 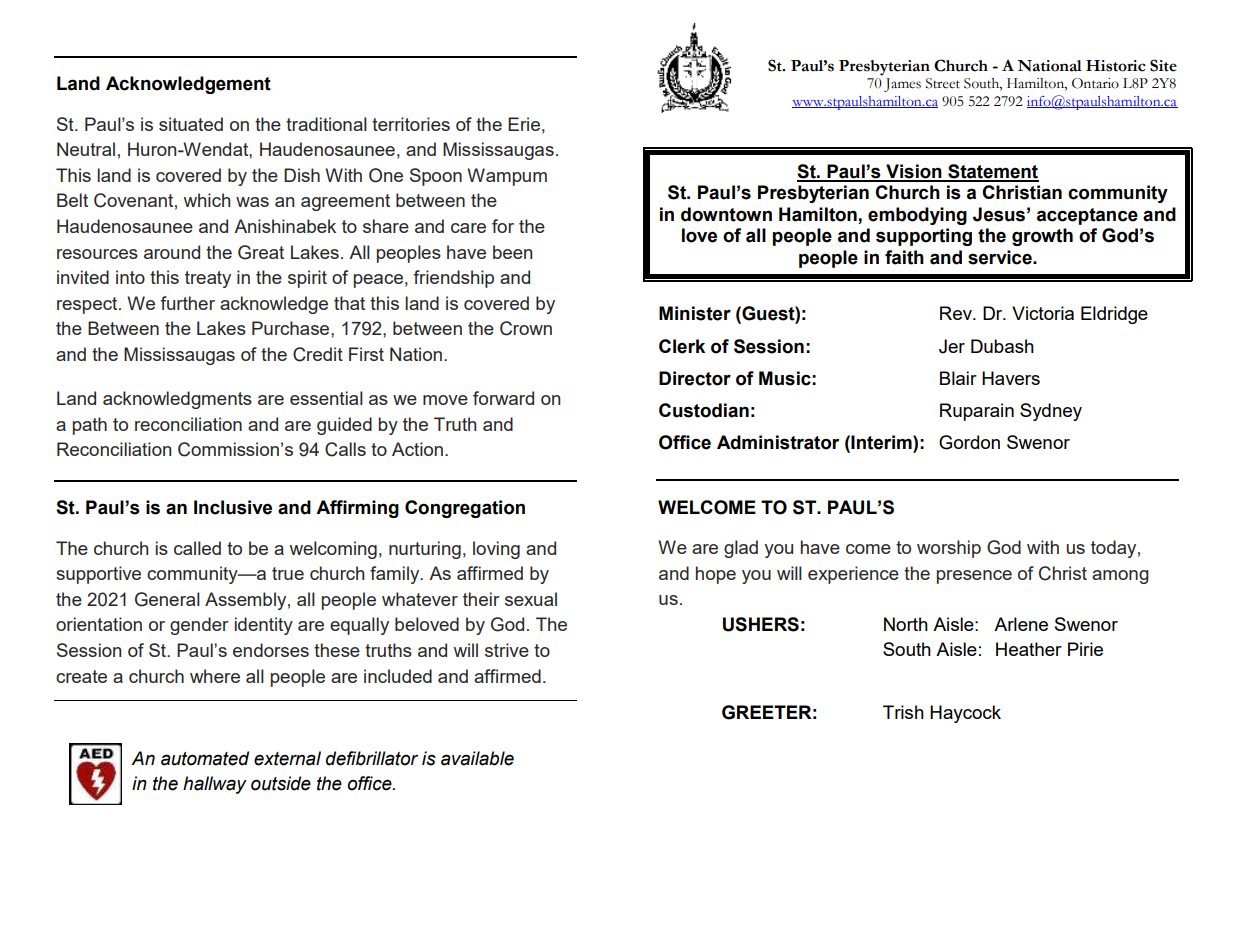 What do you see at coordinates (191, 124) in the document?
I see `situated` at bounding box center [191, 124].
